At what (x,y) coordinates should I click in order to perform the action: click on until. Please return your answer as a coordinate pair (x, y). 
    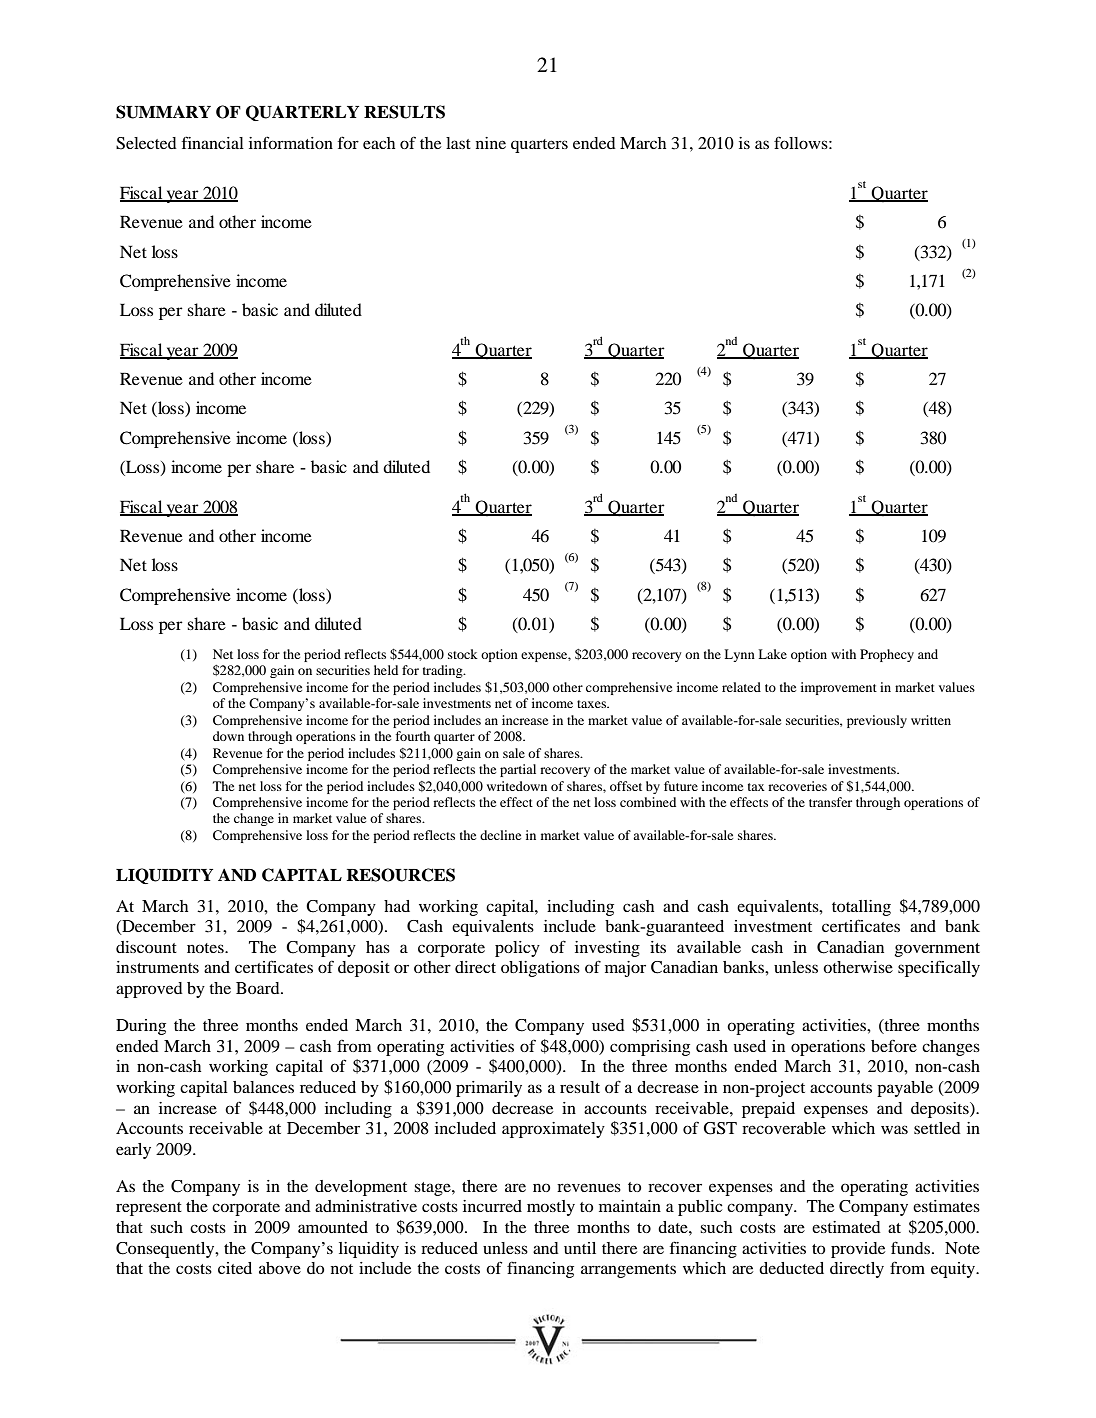
    Looking at the image, I should click on (580, 1248).
